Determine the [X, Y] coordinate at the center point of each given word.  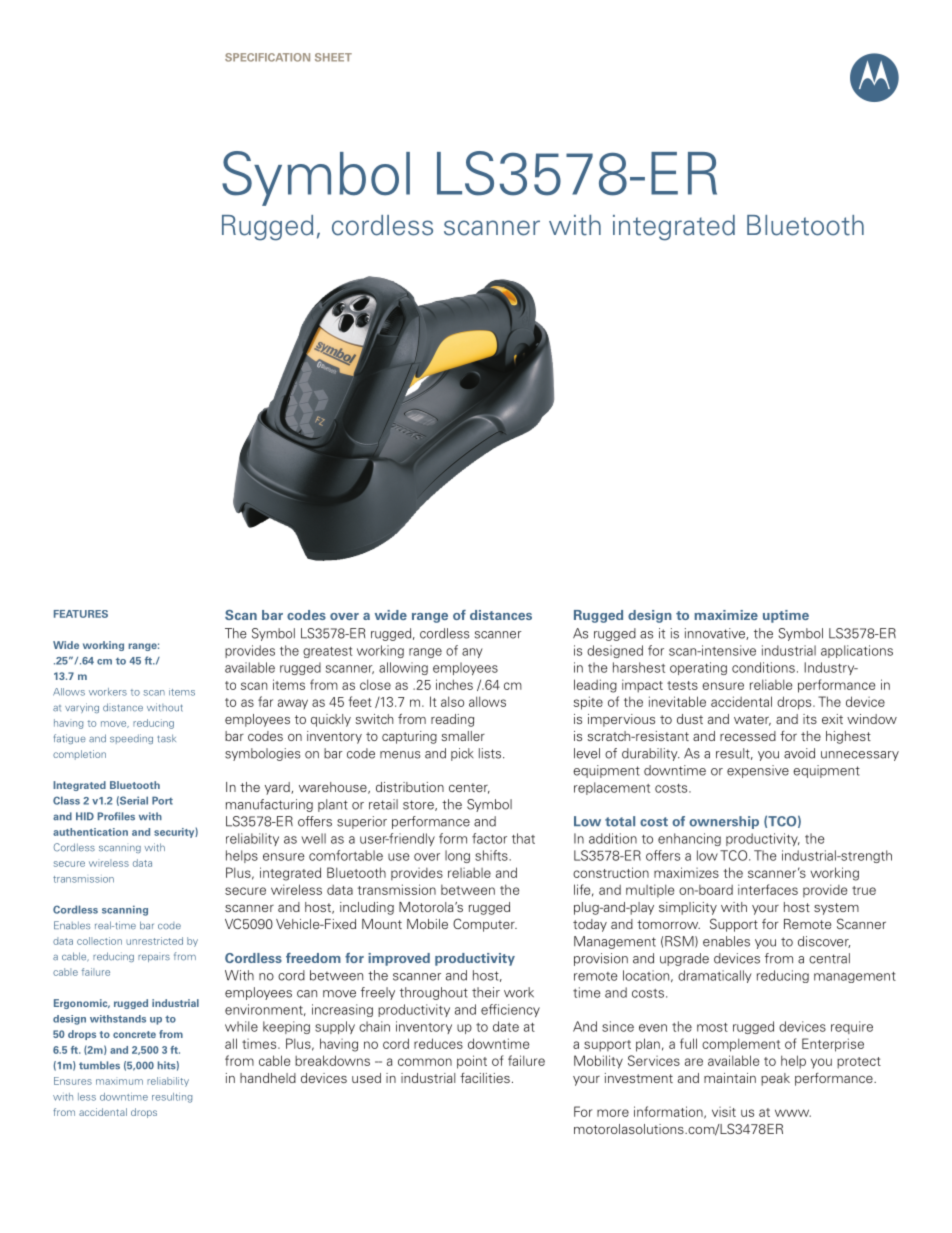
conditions [763, 667]
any [472, 653]
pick [462, 754]
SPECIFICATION [267, 57]
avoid [799, 753]
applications [857, 651]
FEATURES [81, 614]
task [166, 738]
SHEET [333, 57]
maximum [119, 1082]
